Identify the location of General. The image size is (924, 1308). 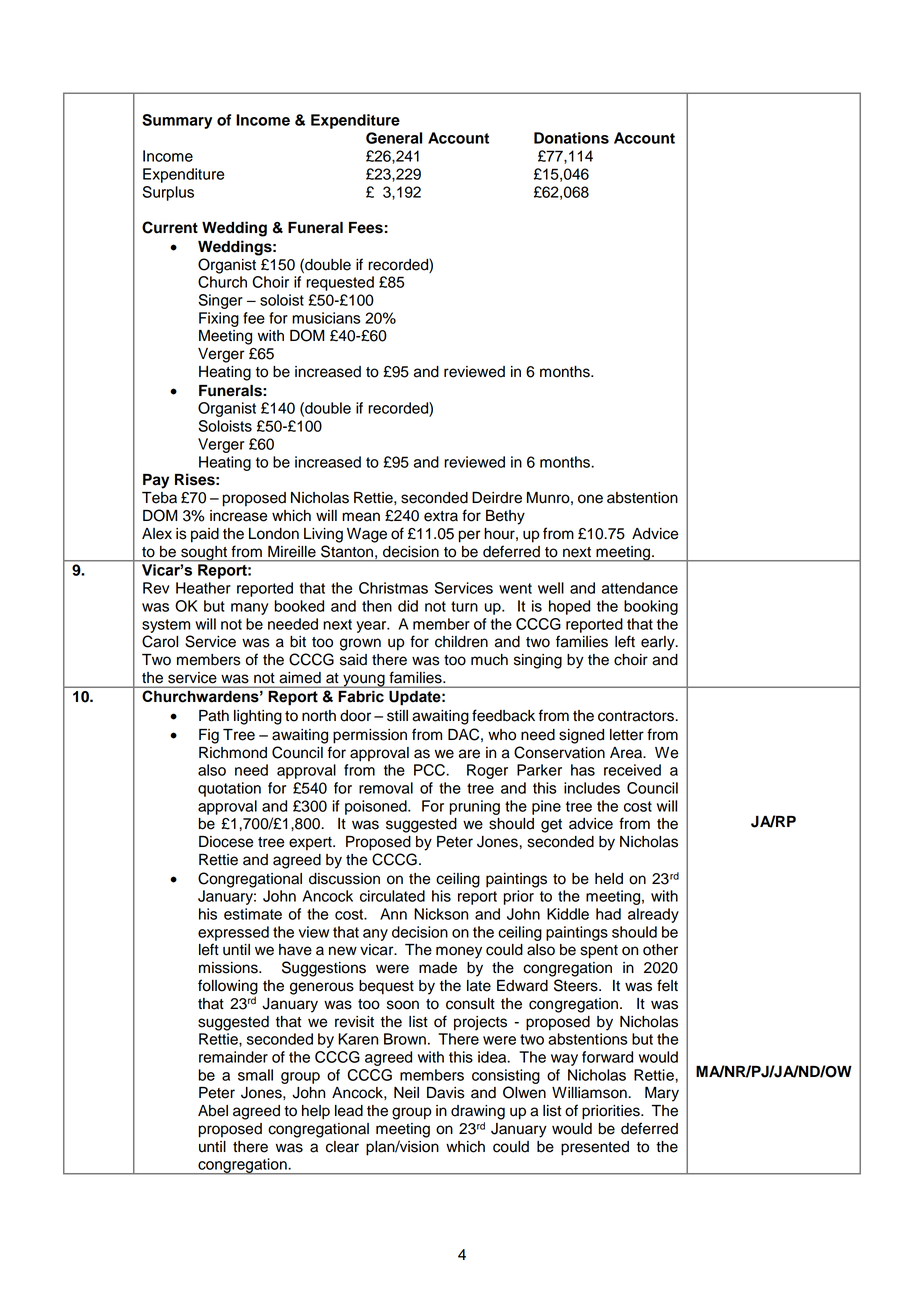
(394, 138).
